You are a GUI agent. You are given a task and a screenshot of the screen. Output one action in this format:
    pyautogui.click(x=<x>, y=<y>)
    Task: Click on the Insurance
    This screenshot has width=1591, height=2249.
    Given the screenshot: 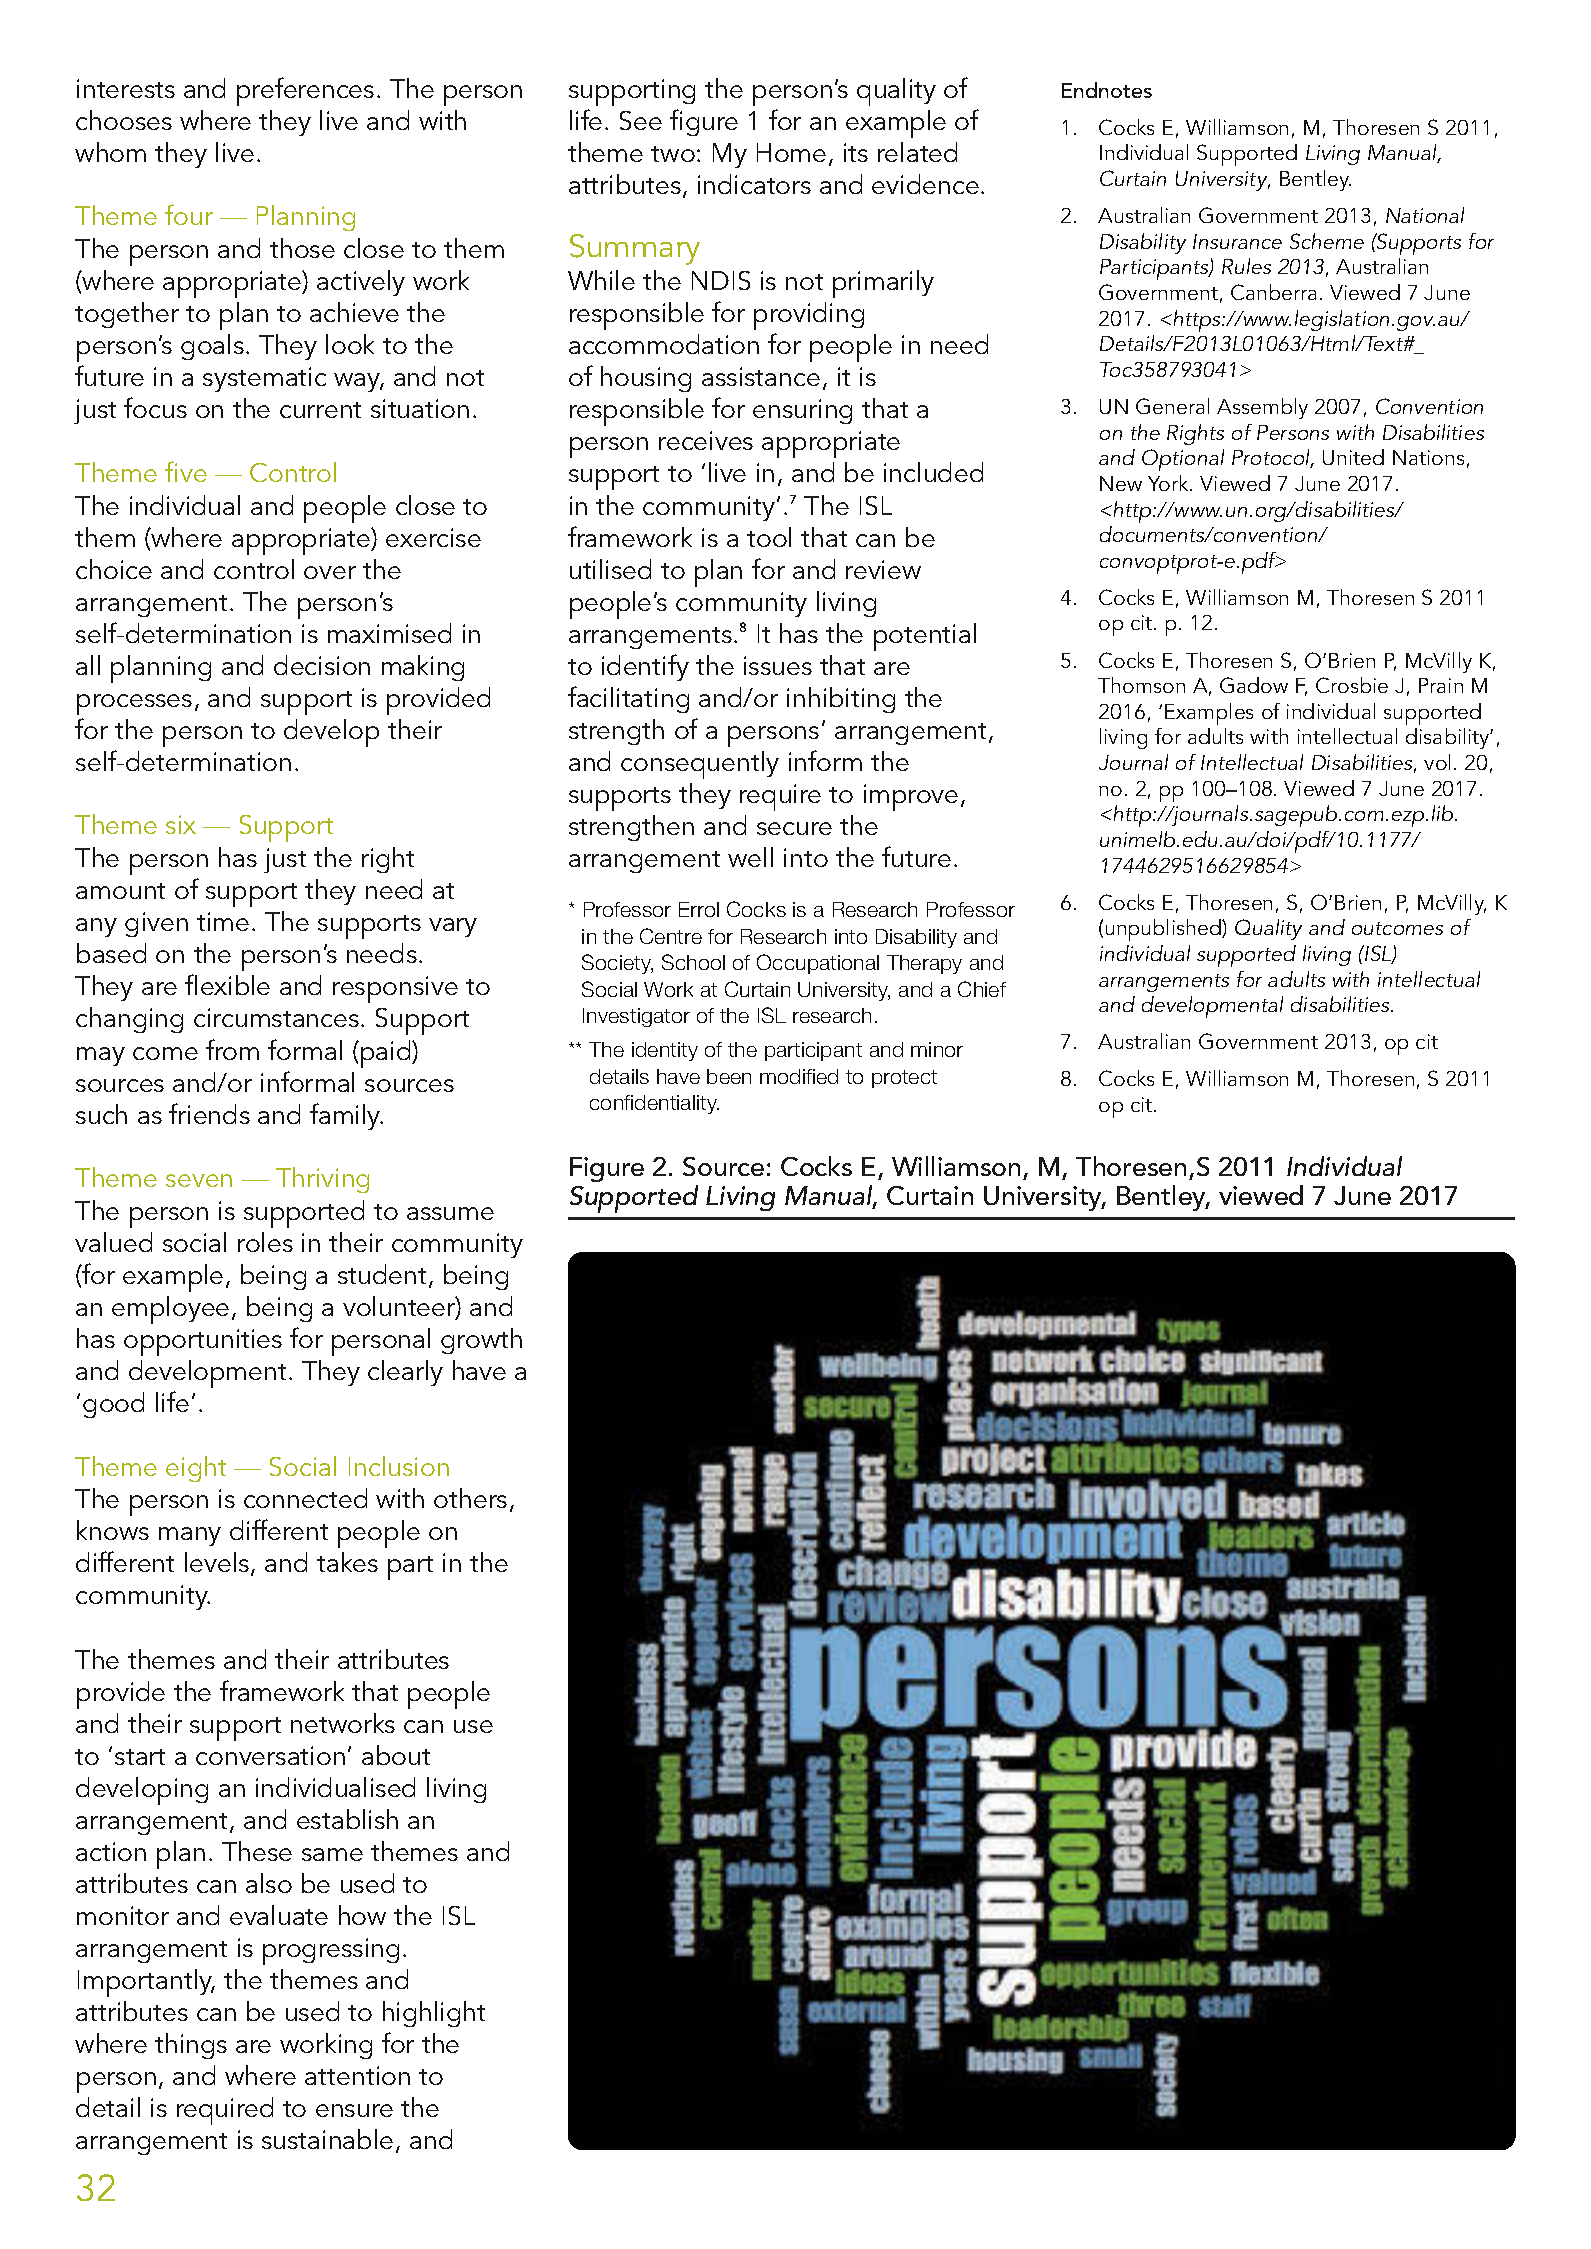 What is the action you would take?
    pyautogui.click(x=1237, y=241)
